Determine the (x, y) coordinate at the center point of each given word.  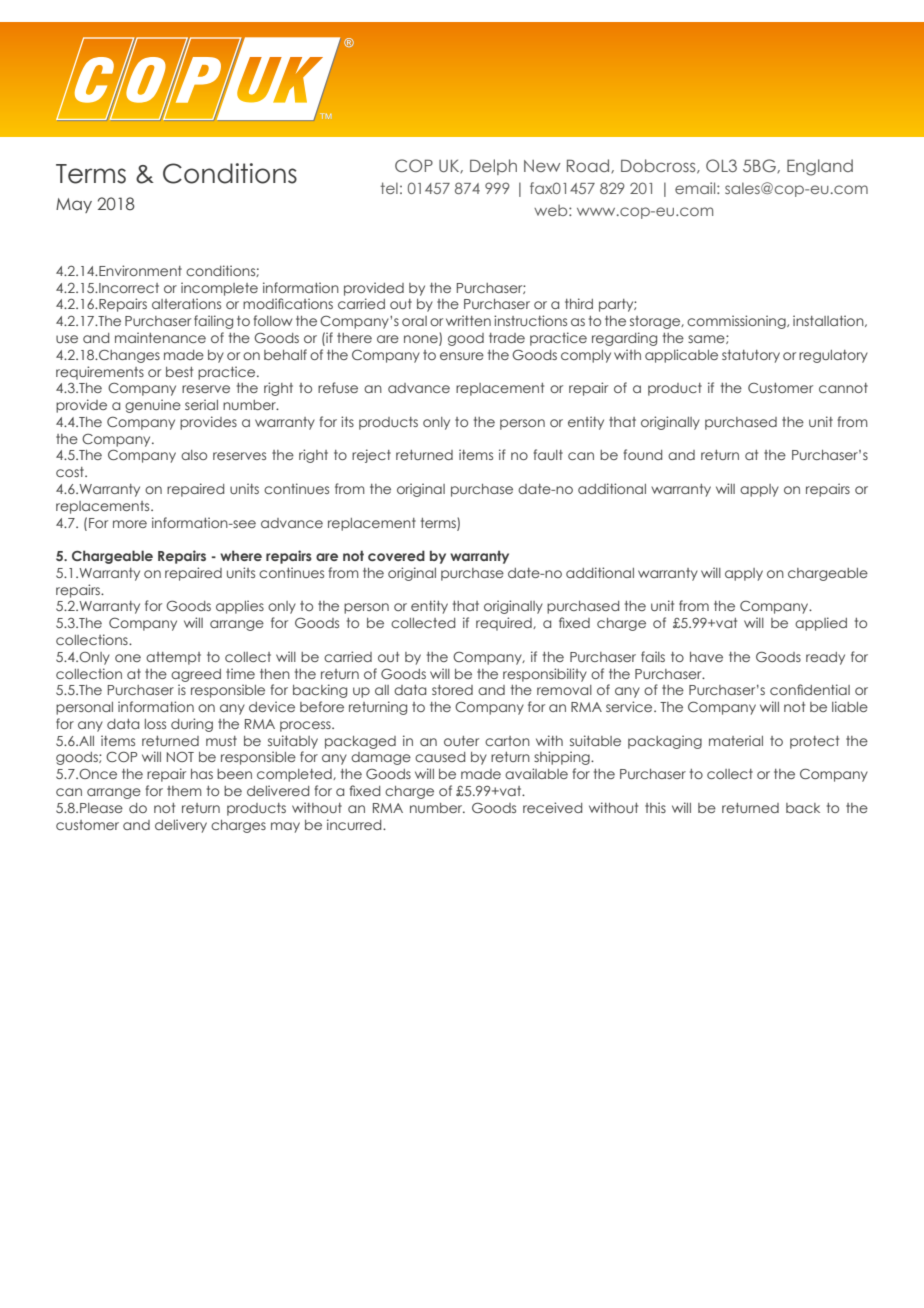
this (655, 807)
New (542, 166)
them (184, 791)
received (552, 807)
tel (389, 188)
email (696, 188)
